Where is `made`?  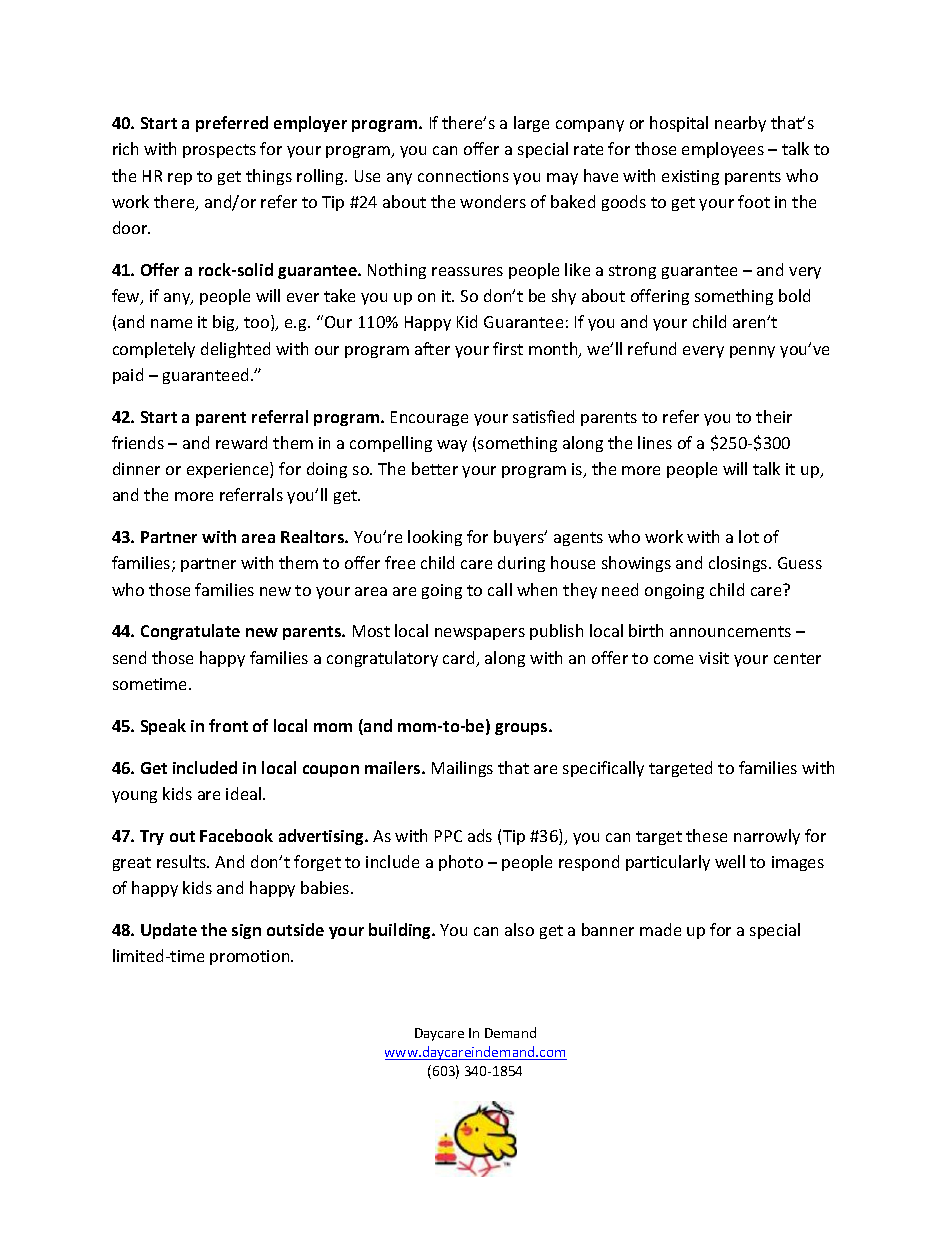 made is located at coordinates (660, 929).
